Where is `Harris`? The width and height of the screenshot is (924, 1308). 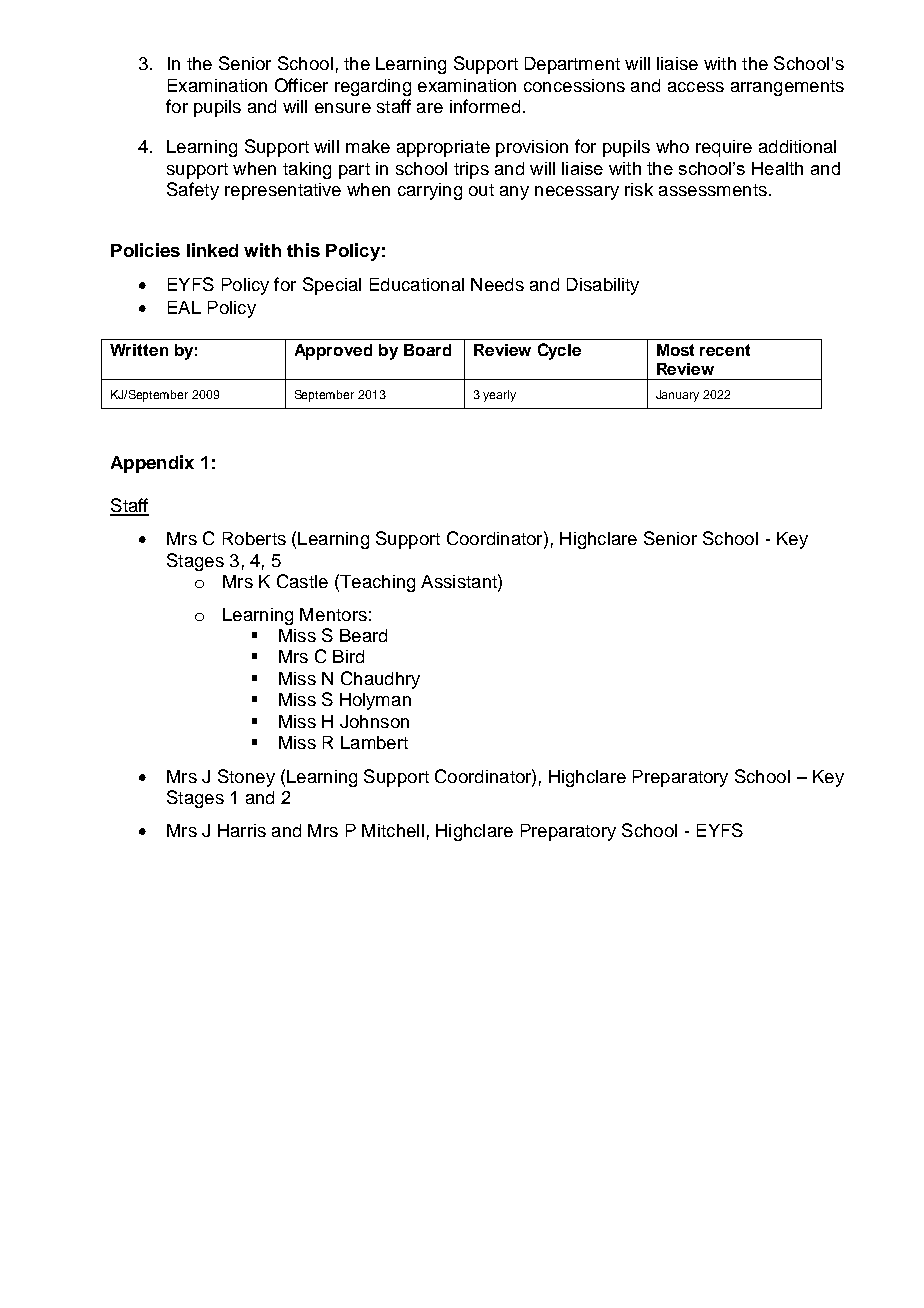
Harris is located at coordinates (242, 830).
